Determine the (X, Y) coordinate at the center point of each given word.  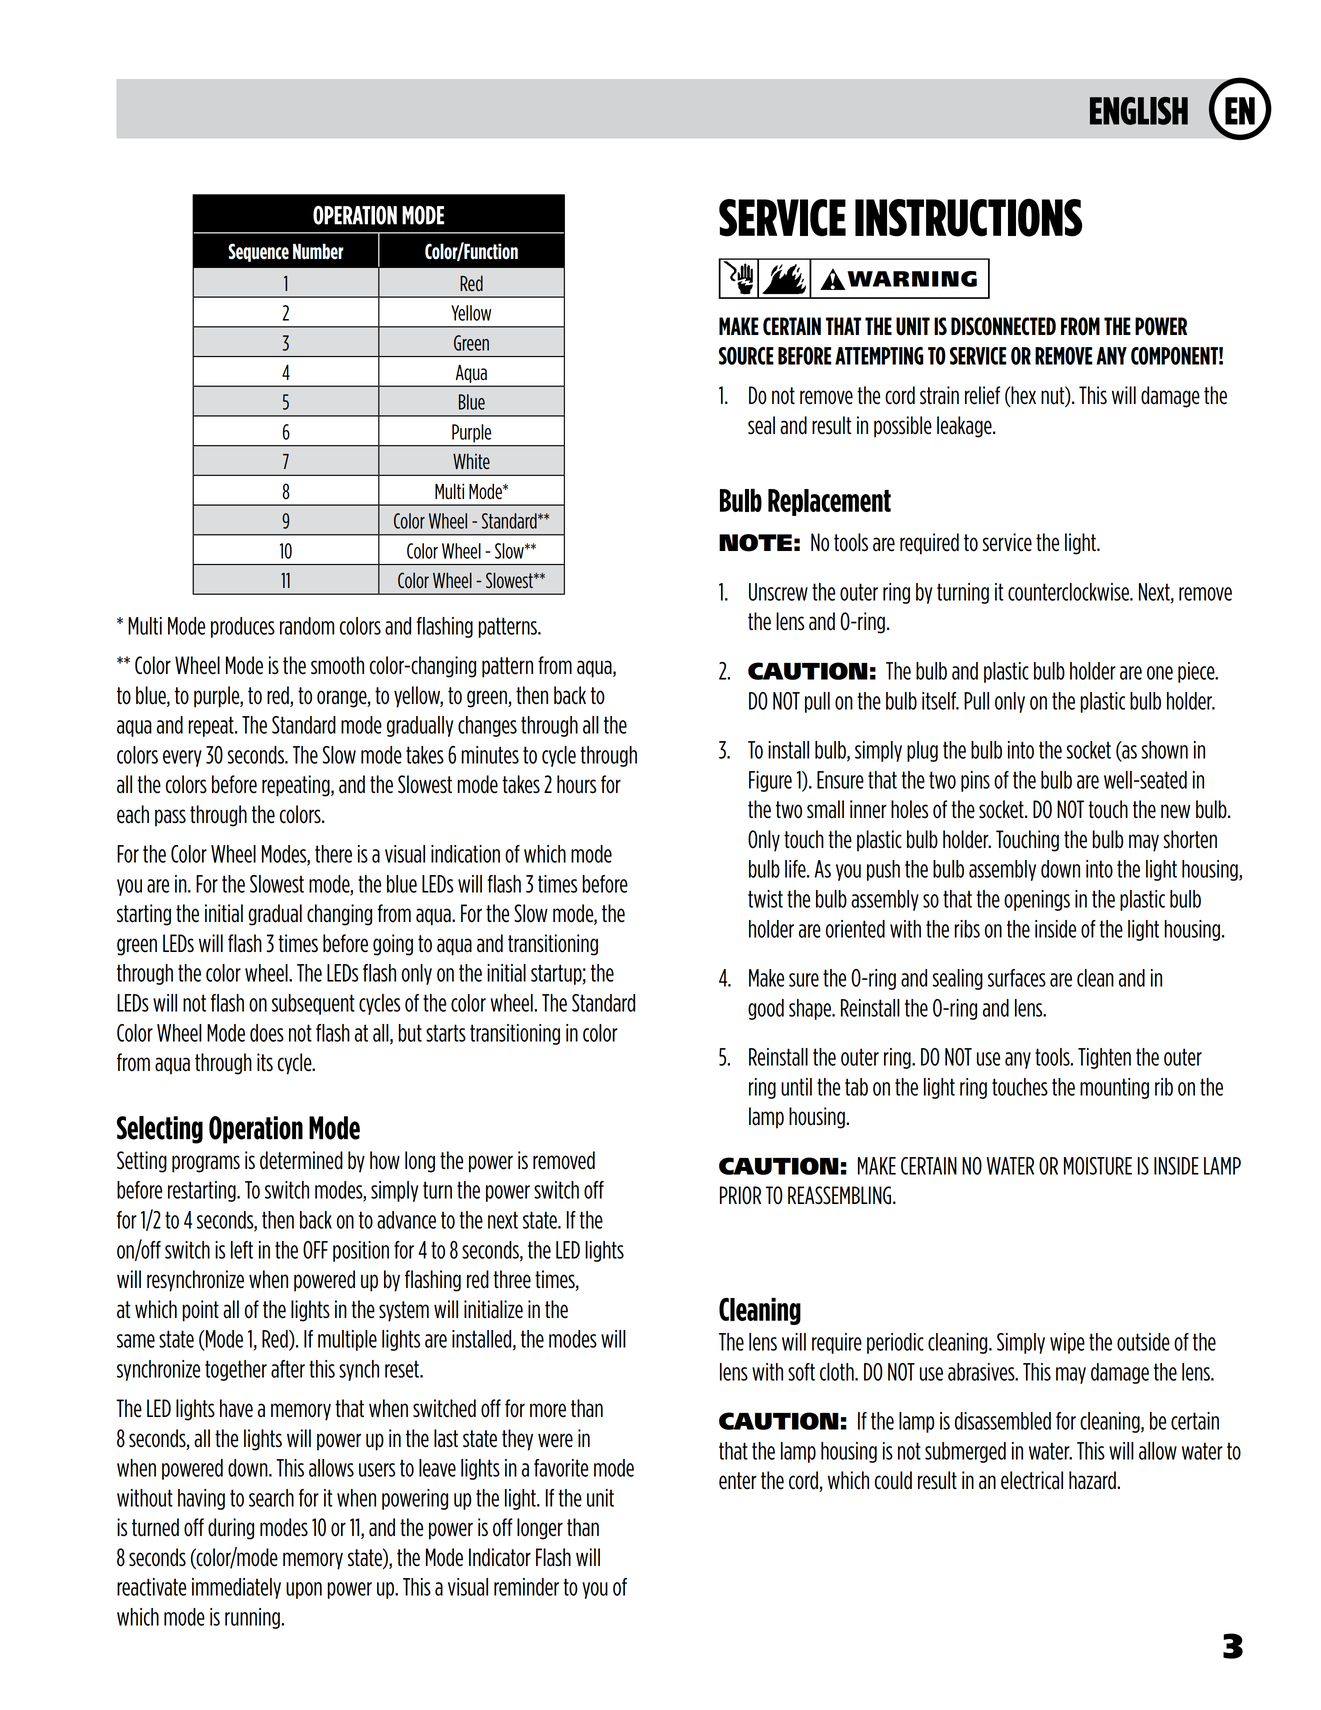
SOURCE (746, 356)
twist (765, 899)
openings (1037, 900)
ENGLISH (1139, 111)
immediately (236, 1588)
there (333, 854)
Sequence (258, 252)
